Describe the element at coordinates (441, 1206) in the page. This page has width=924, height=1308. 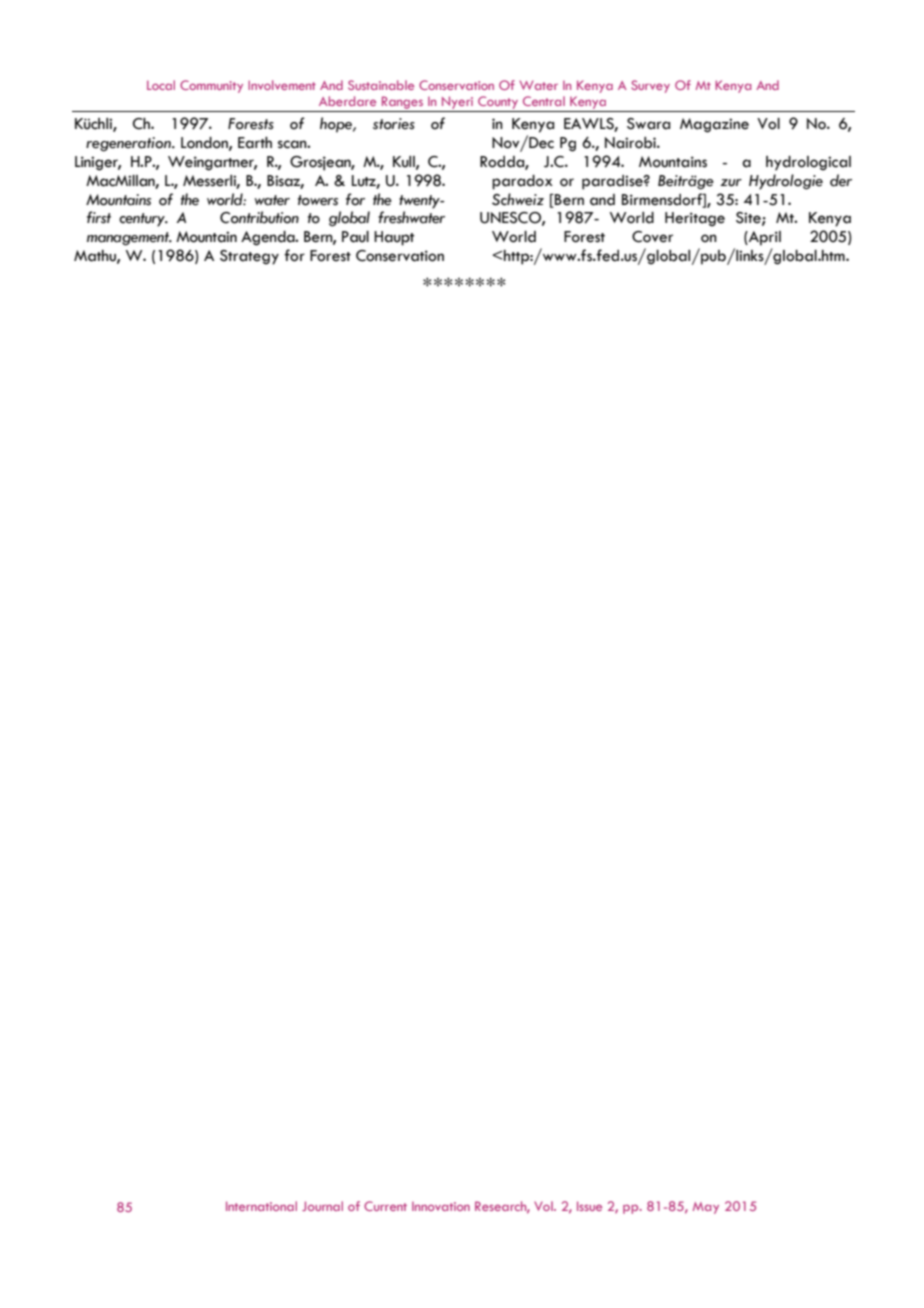
I see `Innovation` at that location.
